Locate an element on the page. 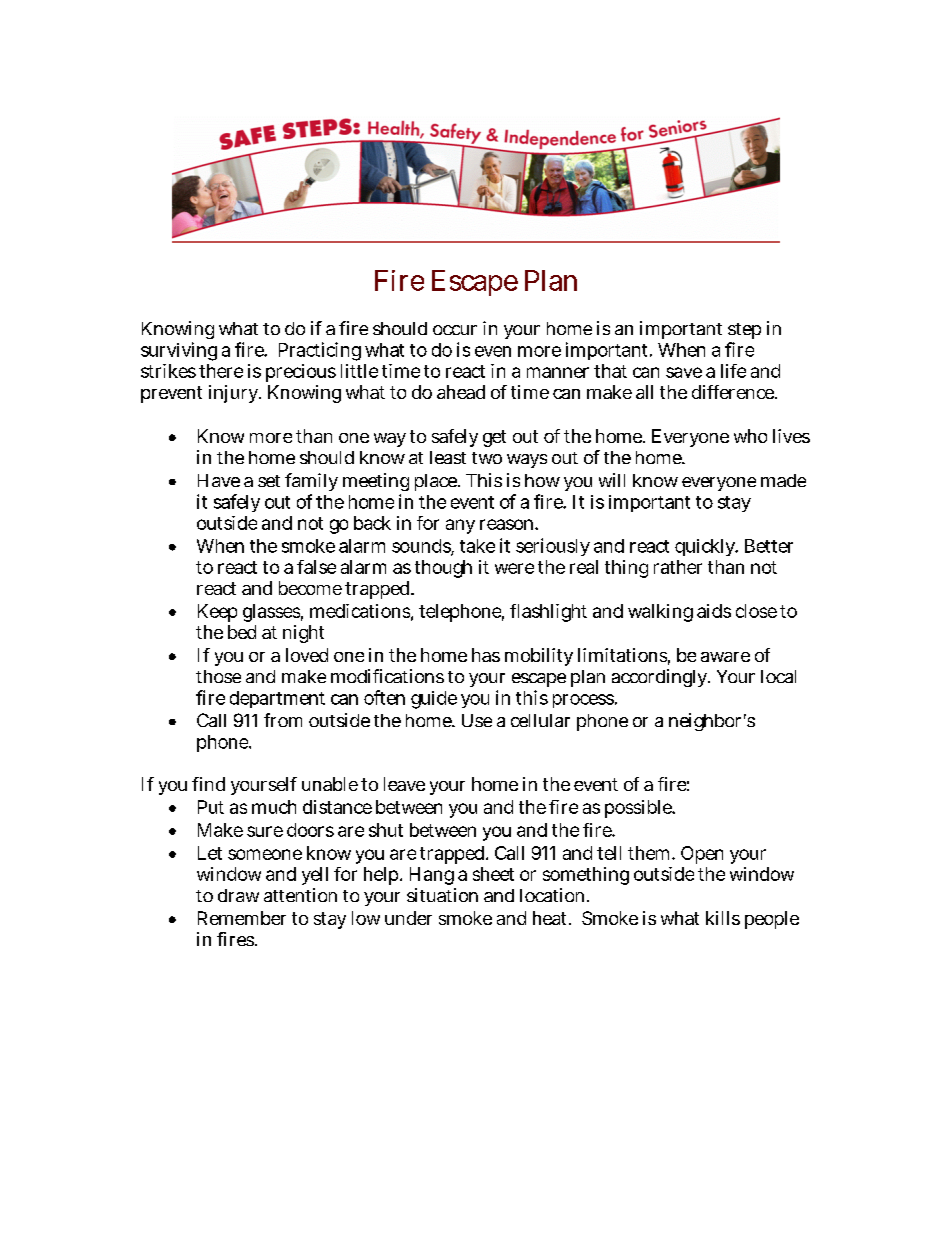  there is located at coordinates (221, 371).
